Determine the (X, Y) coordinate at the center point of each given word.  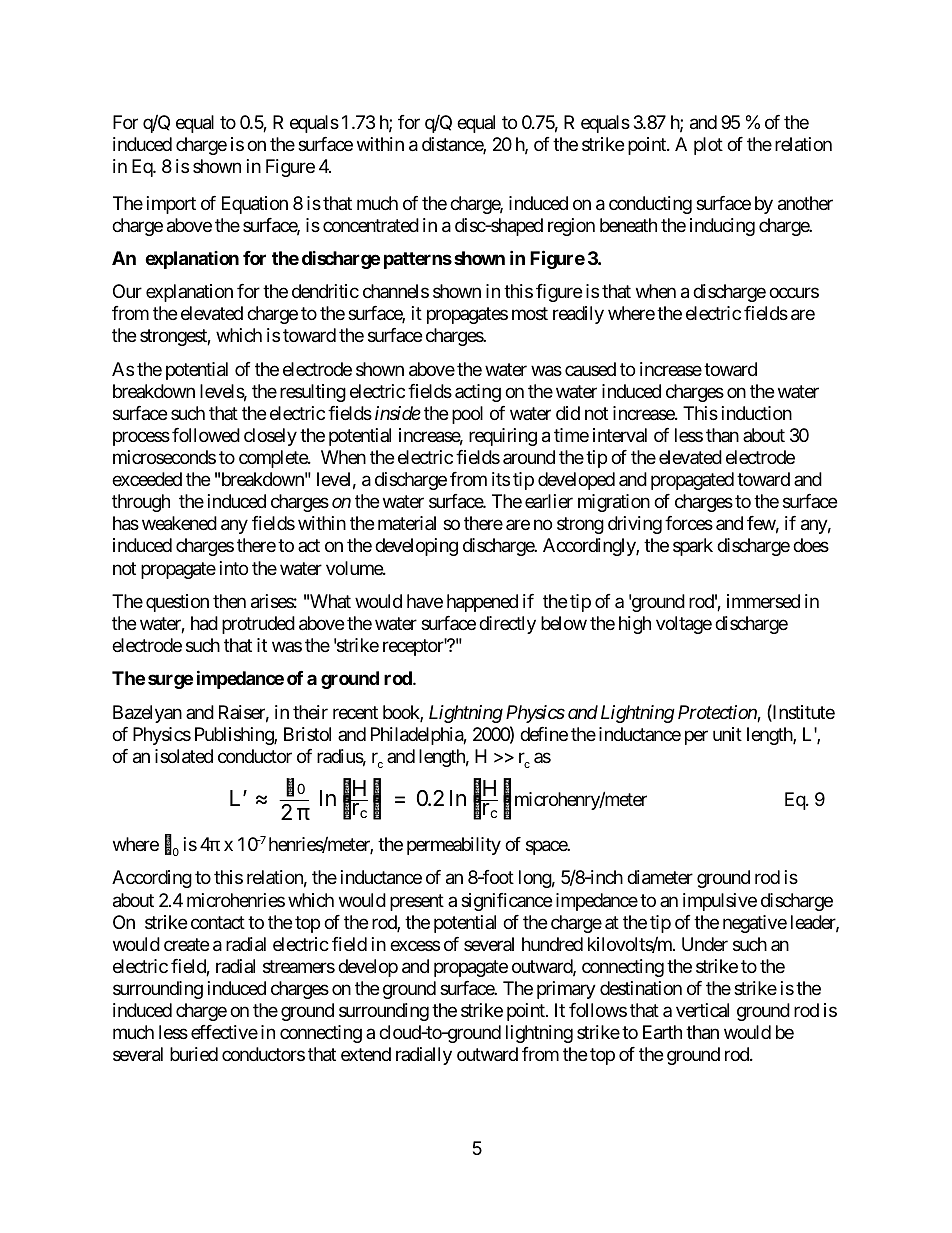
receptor (414, 647)
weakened (179, 523)
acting (478, 393)
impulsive (720, 902)
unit (727, 734)
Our (127, 291)
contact (218, 923)
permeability (454, 846)
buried (194, 1054)
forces (689, 523)
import (171, 205)
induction (757, 413)
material (407, 523)
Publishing (235, 736)
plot (708, 146)
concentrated (371, 225)
